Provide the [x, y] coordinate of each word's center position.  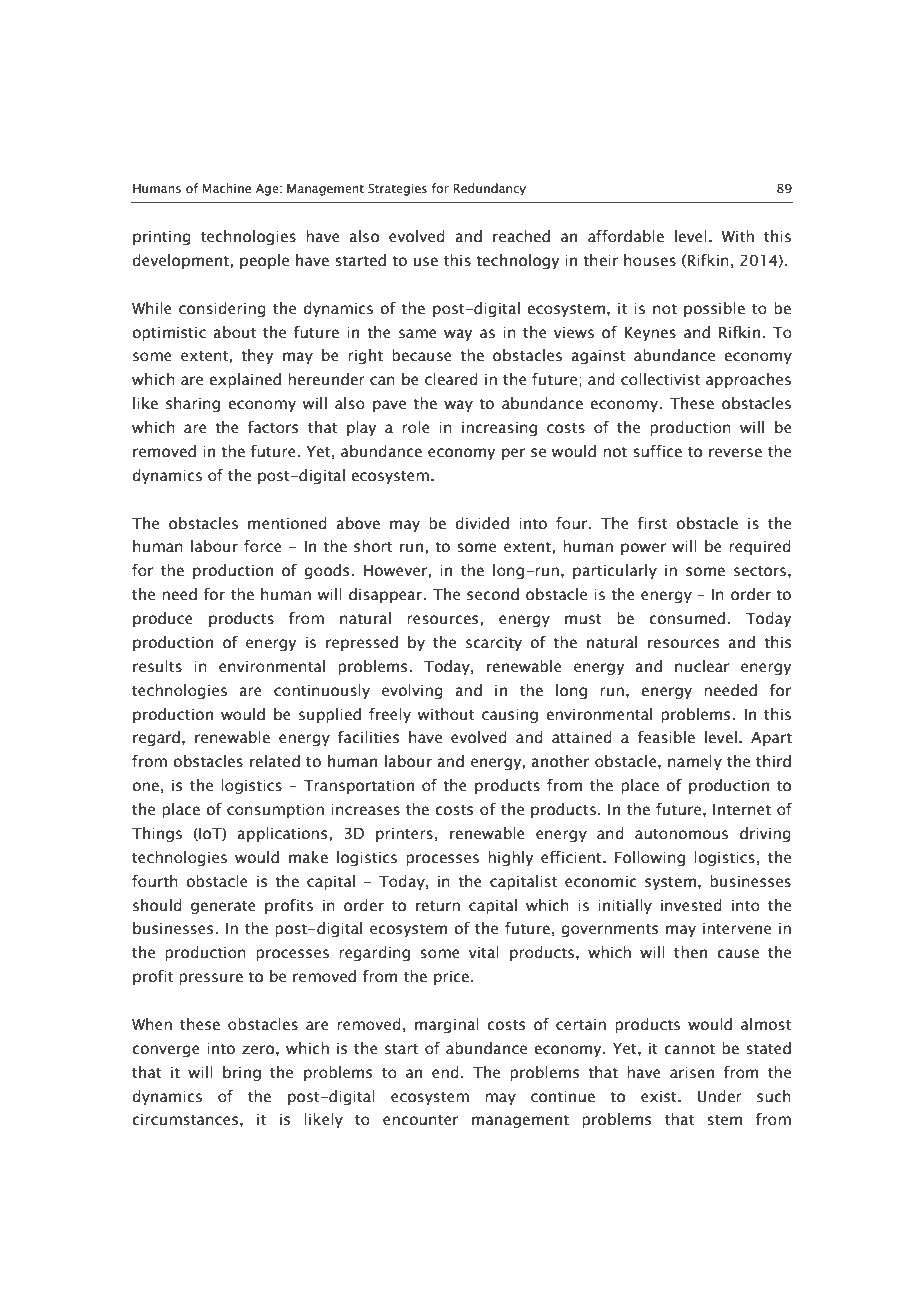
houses [650, 260]
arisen [692, 1073]
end [445, 1072]
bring [242, 1073]
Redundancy [489, 189]
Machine [226, 188]
